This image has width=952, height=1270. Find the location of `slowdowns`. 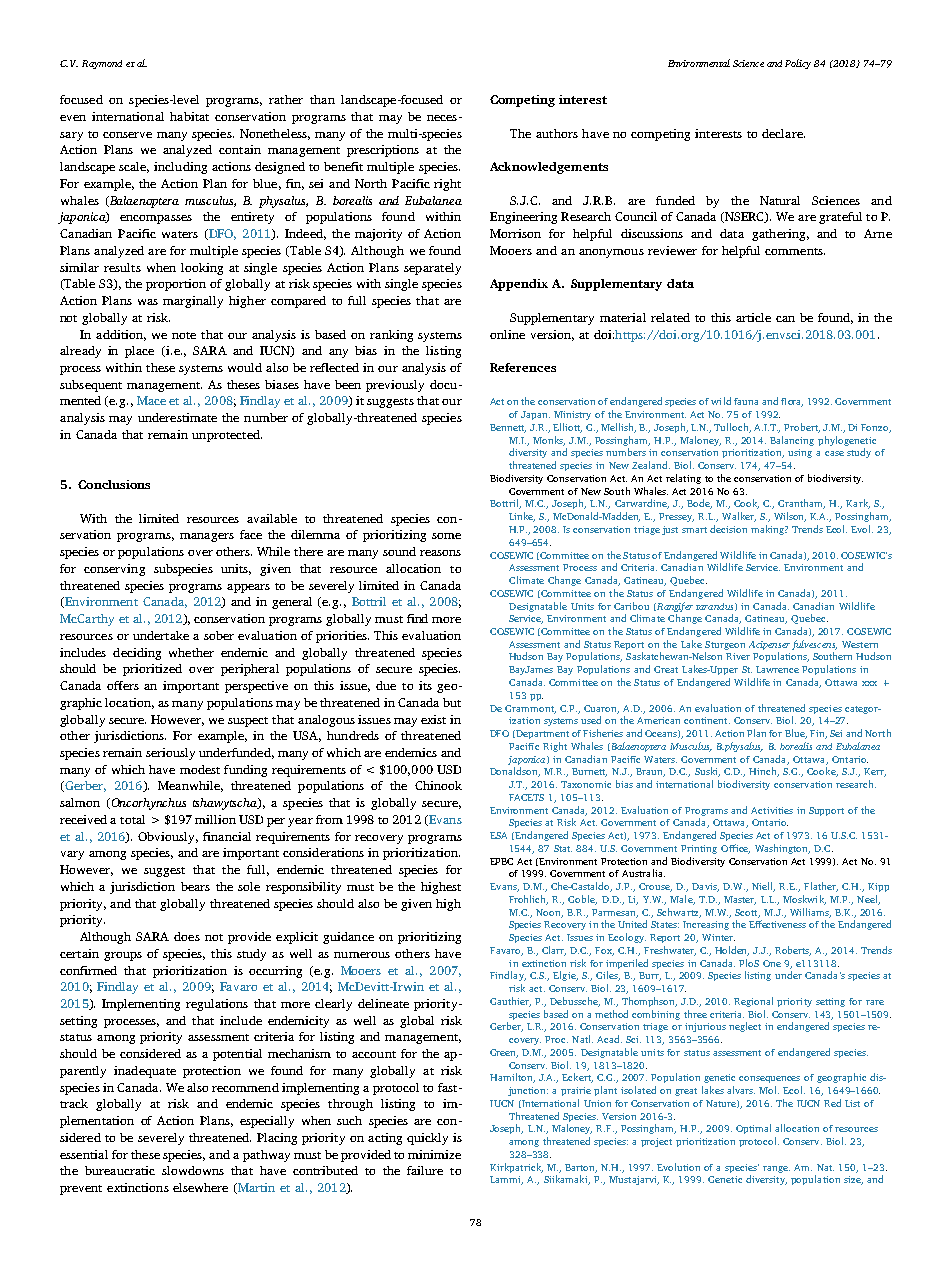

slowdowns is located at coordinates (193, 1170).
